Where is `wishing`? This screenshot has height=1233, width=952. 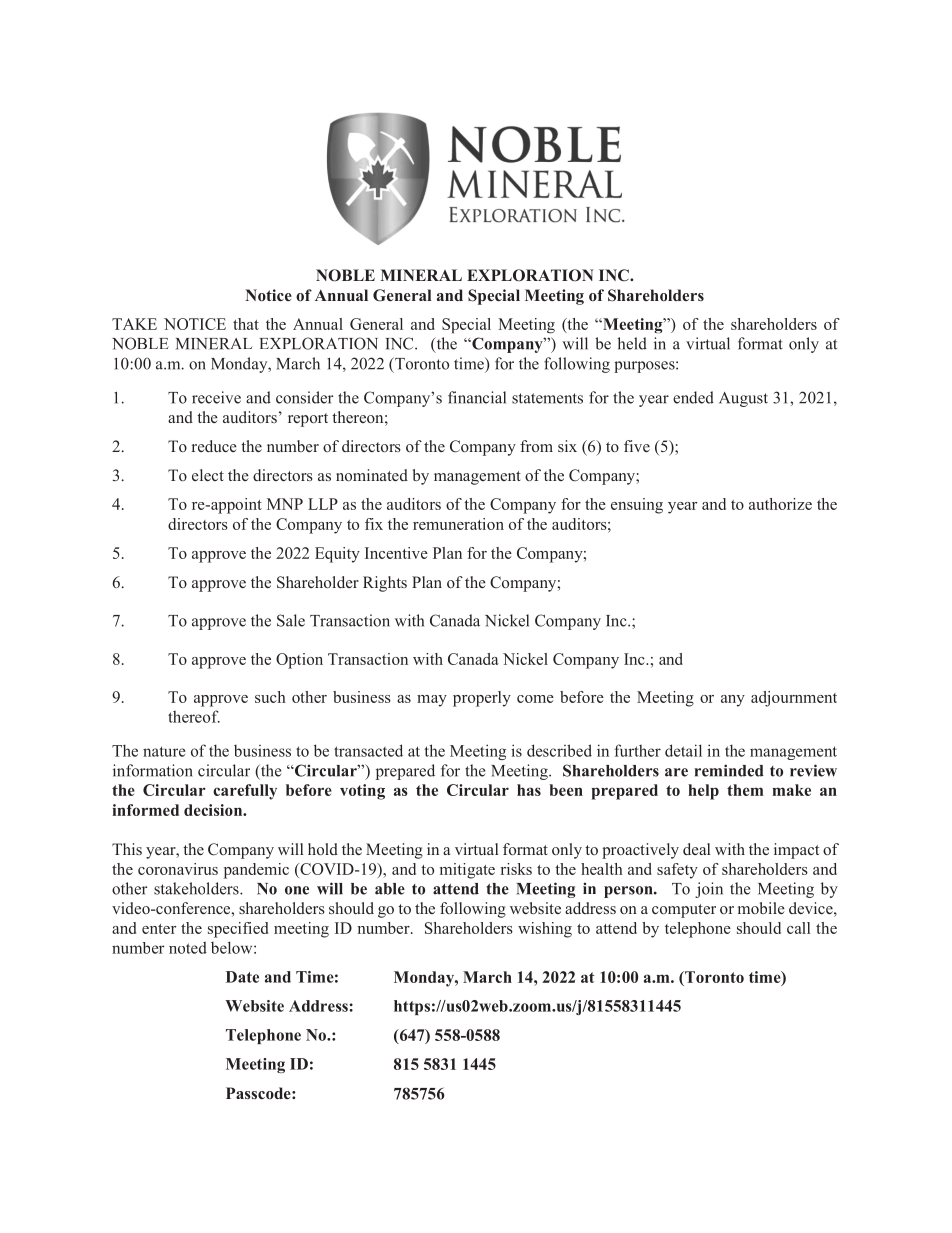 wishing is located at coordinates (545, 930).
